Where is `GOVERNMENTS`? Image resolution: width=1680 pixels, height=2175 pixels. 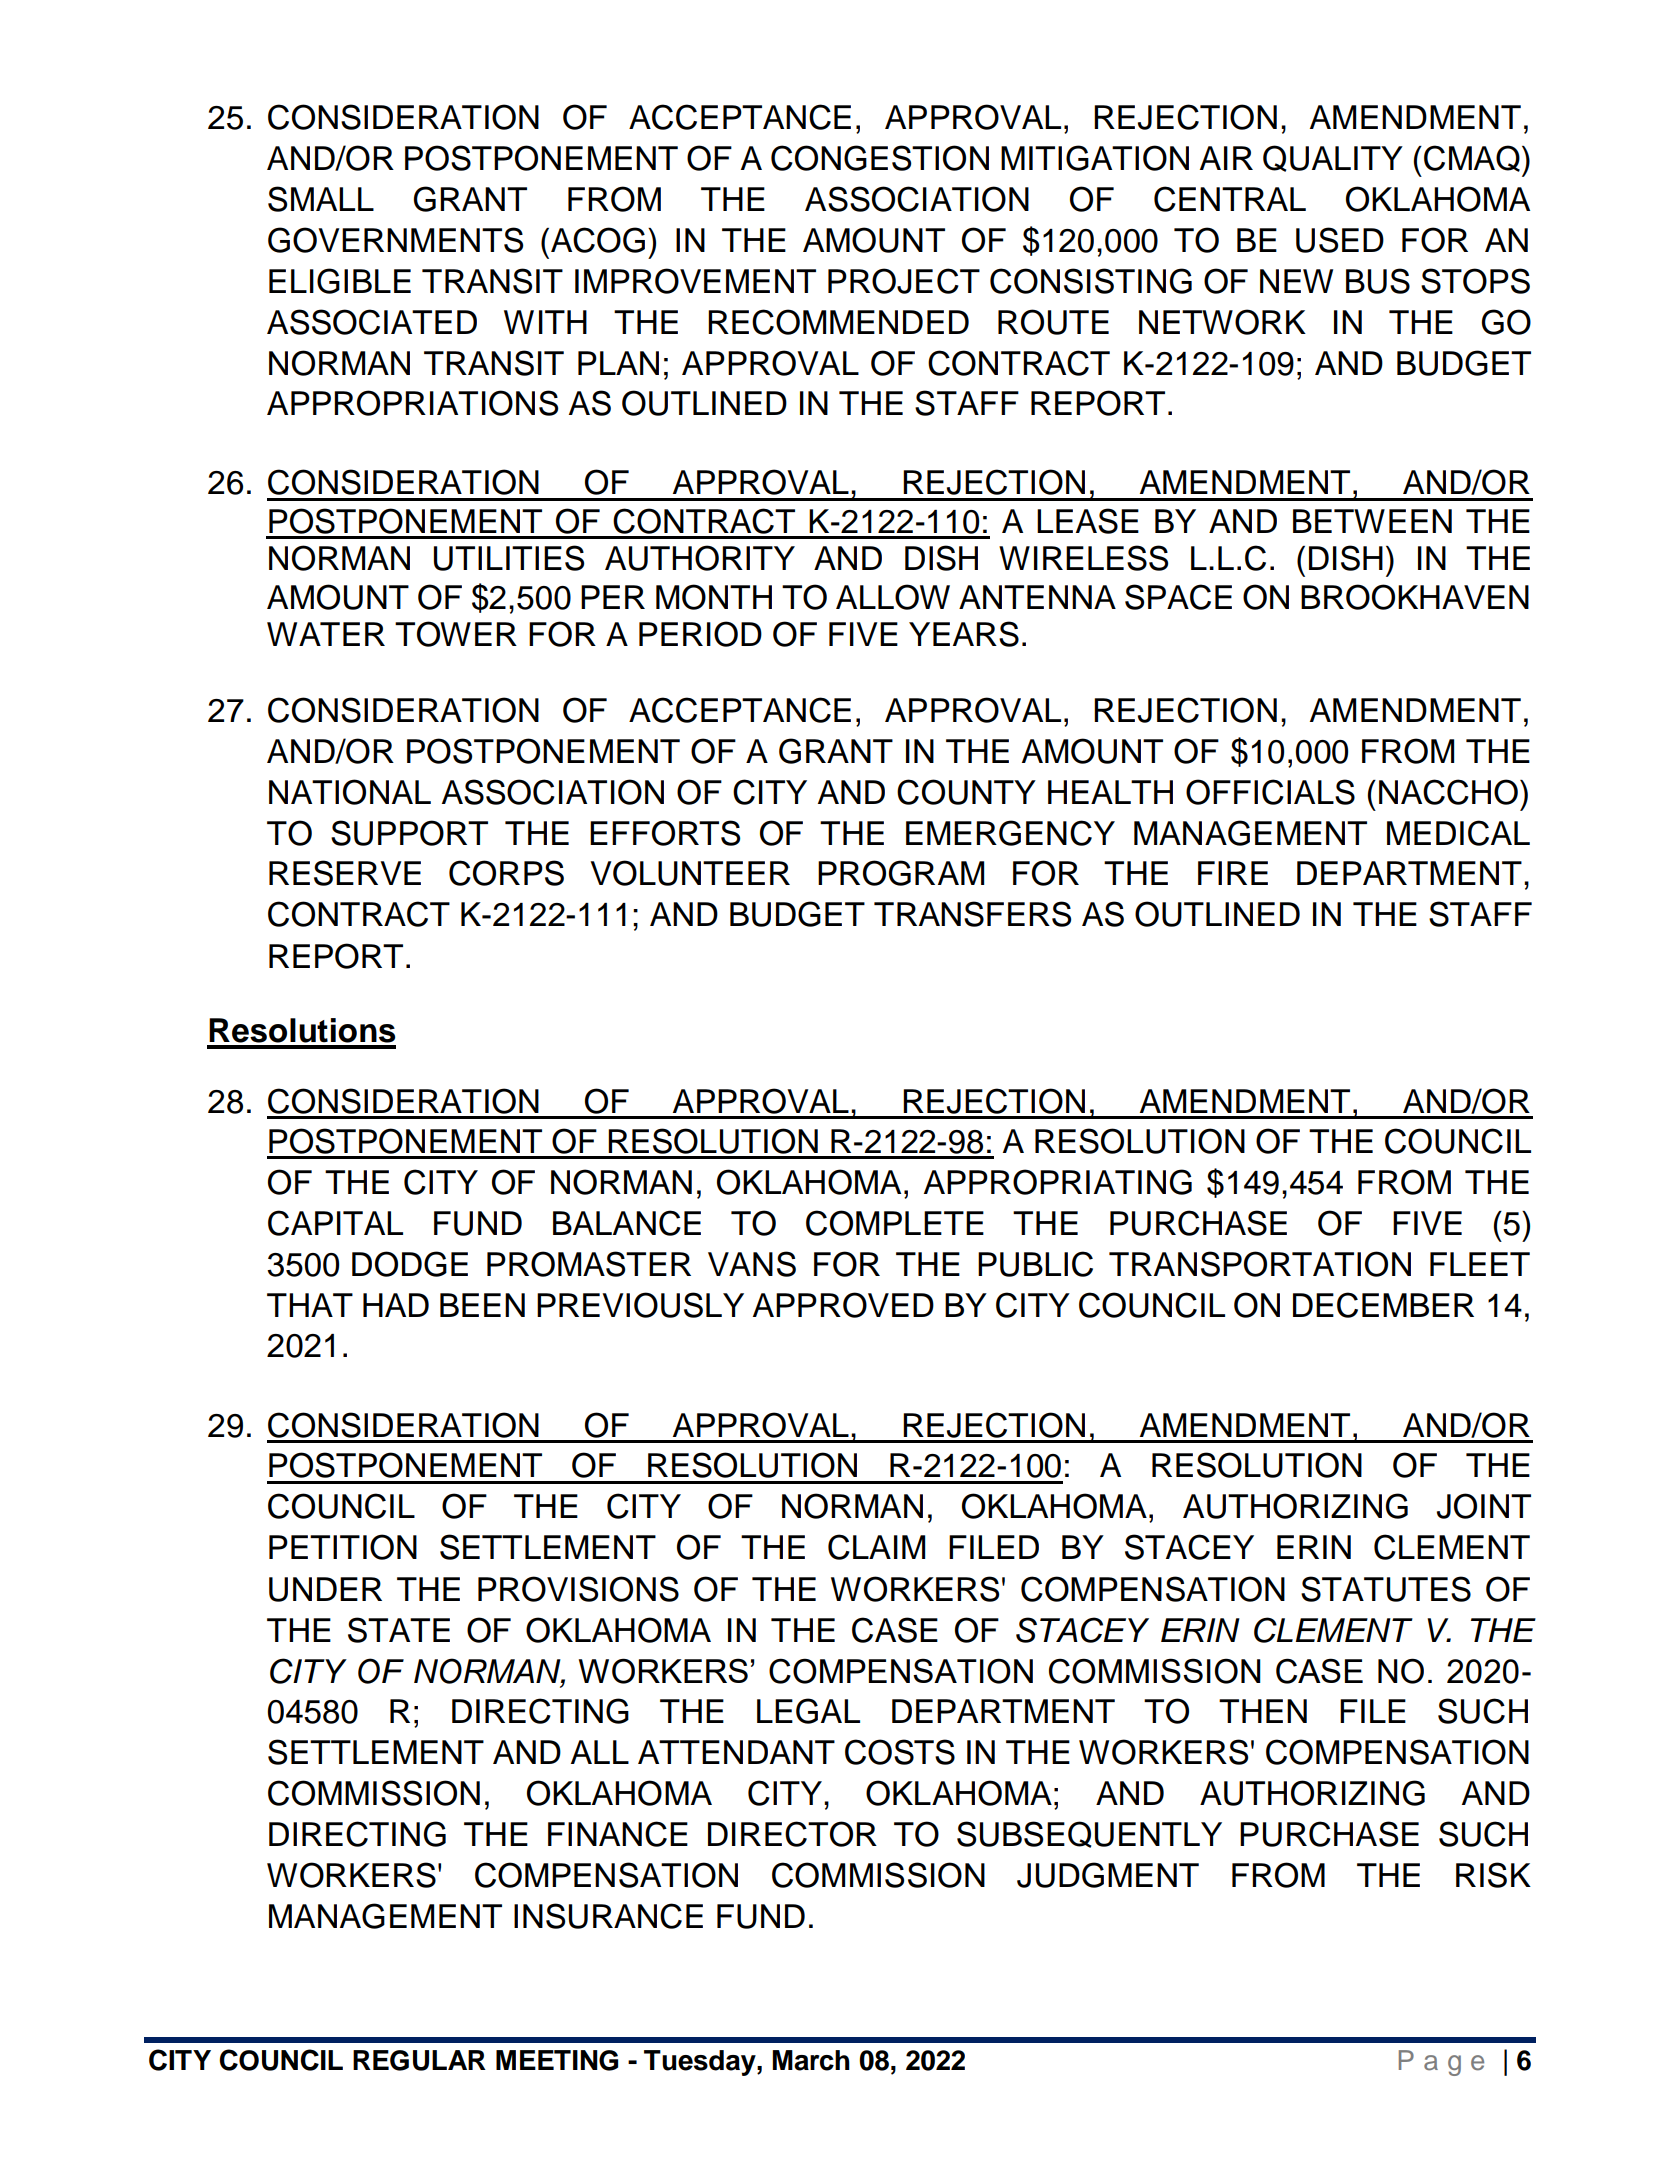
GOVERNMENTS is located at coordinates (395, 240).
